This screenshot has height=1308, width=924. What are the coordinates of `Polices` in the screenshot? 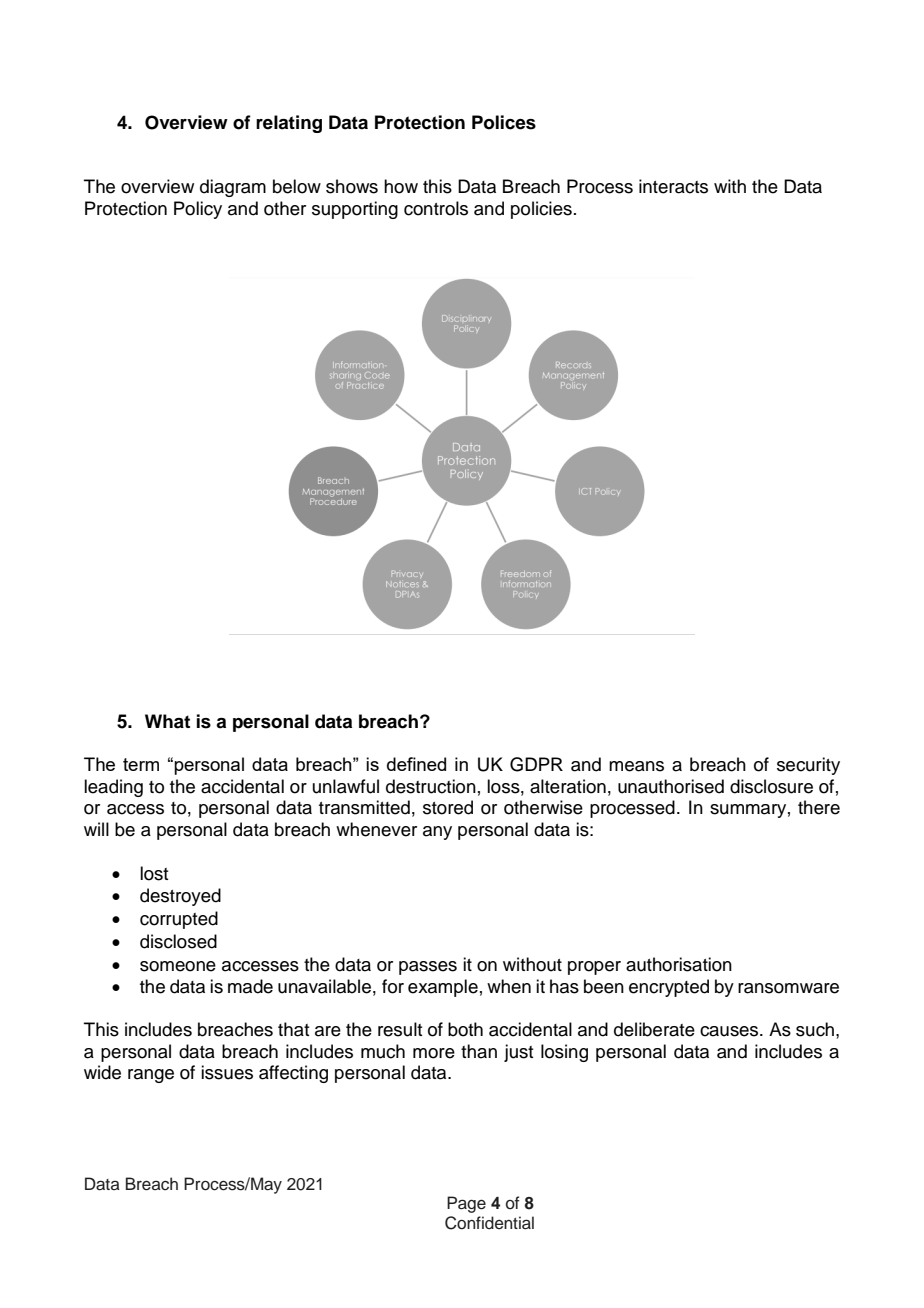 It's located at (504, 122).
